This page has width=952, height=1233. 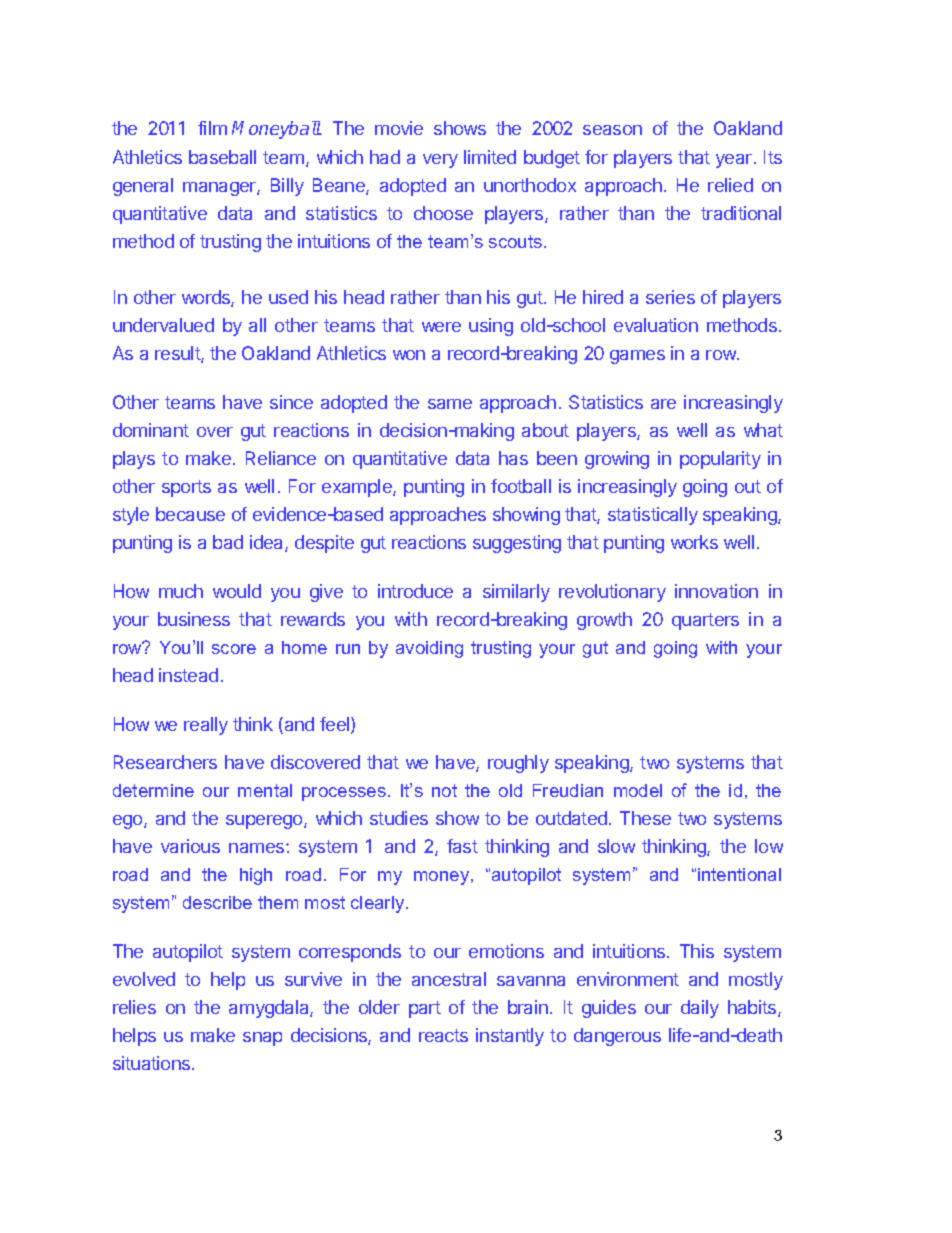 I want to click on same, so click(x=450, y=404).
